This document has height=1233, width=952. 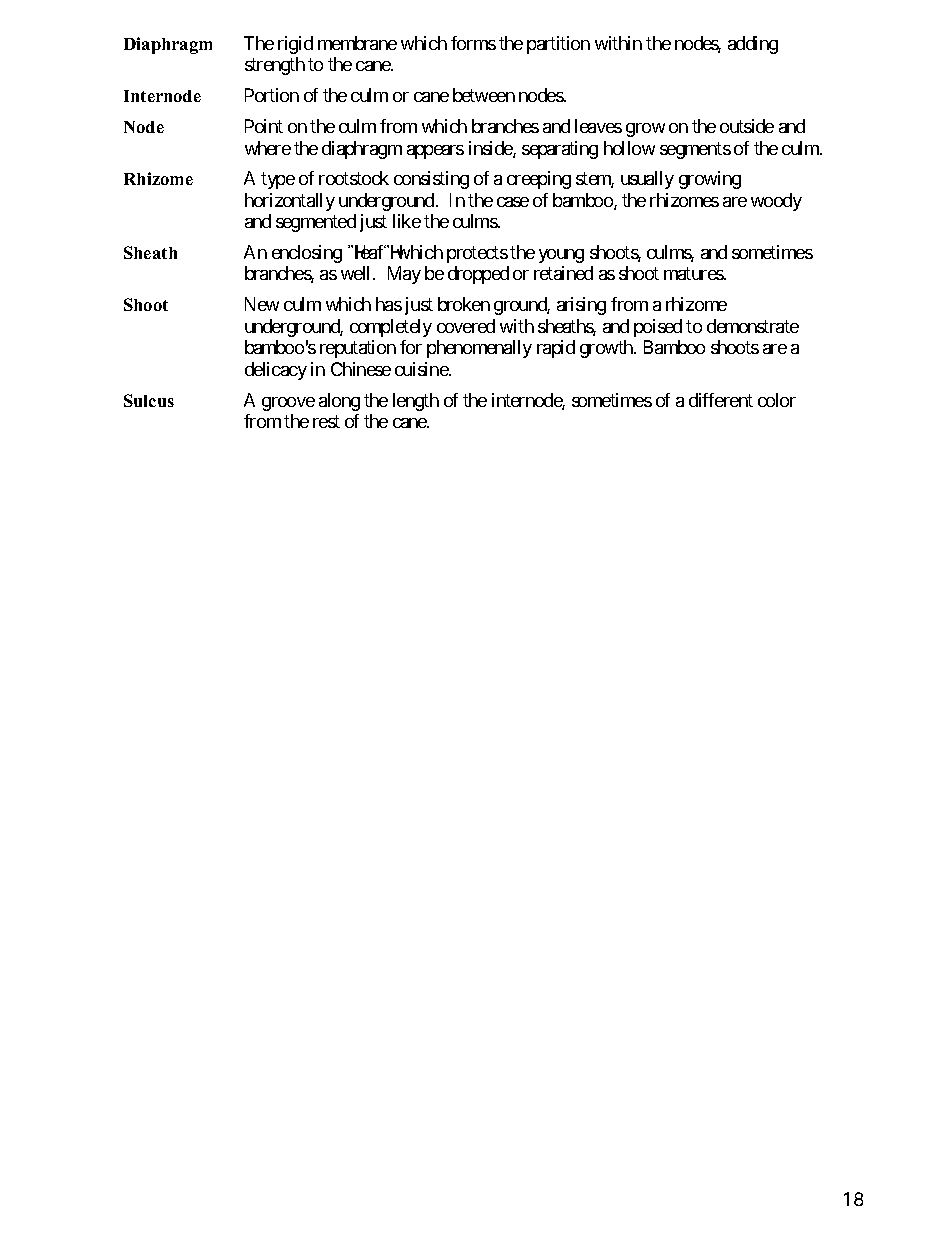 I want to click on poised, so click(x=658, y=328).
